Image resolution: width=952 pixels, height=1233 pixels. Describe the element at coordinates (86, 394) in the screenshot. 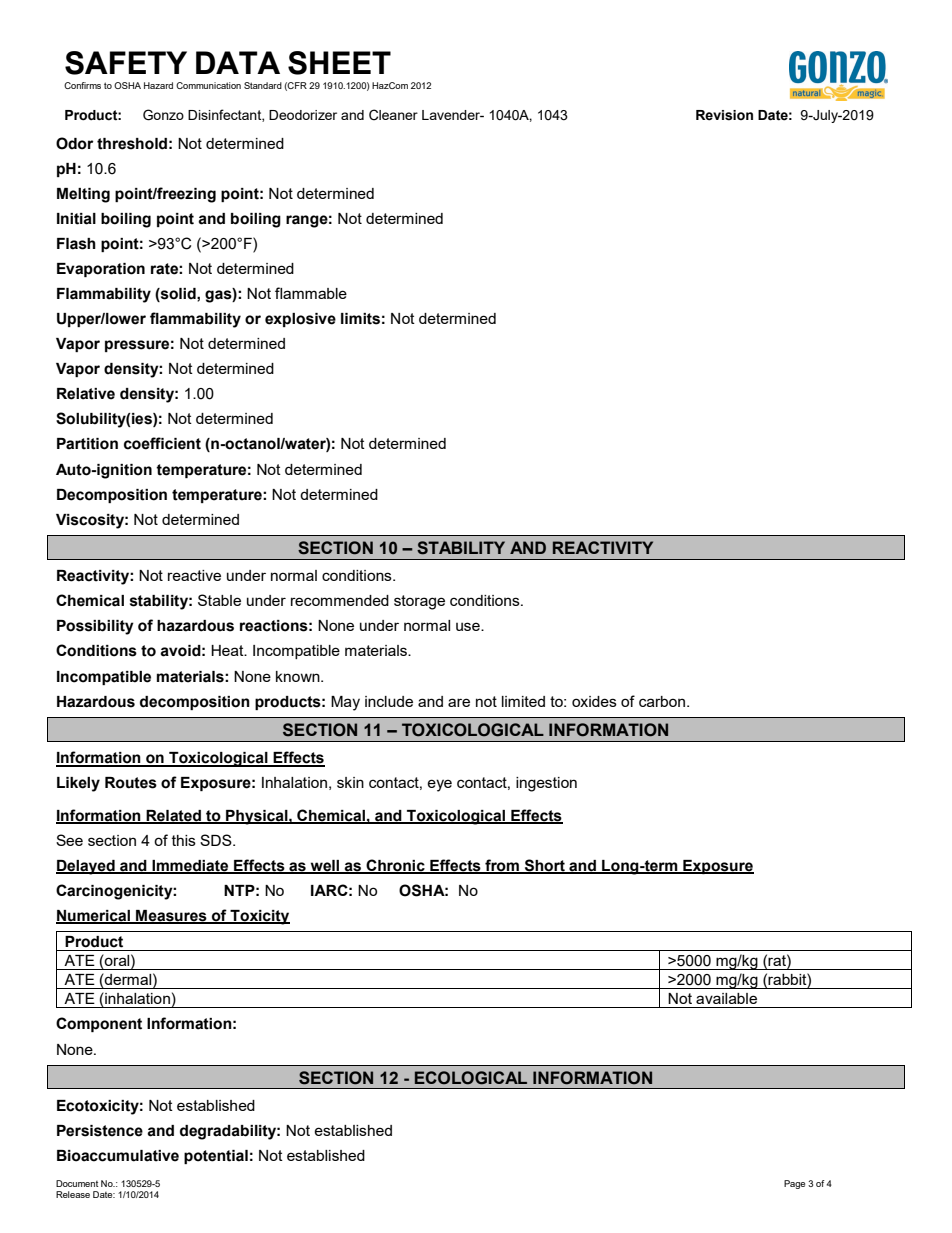

I see `Relative` at that location.
